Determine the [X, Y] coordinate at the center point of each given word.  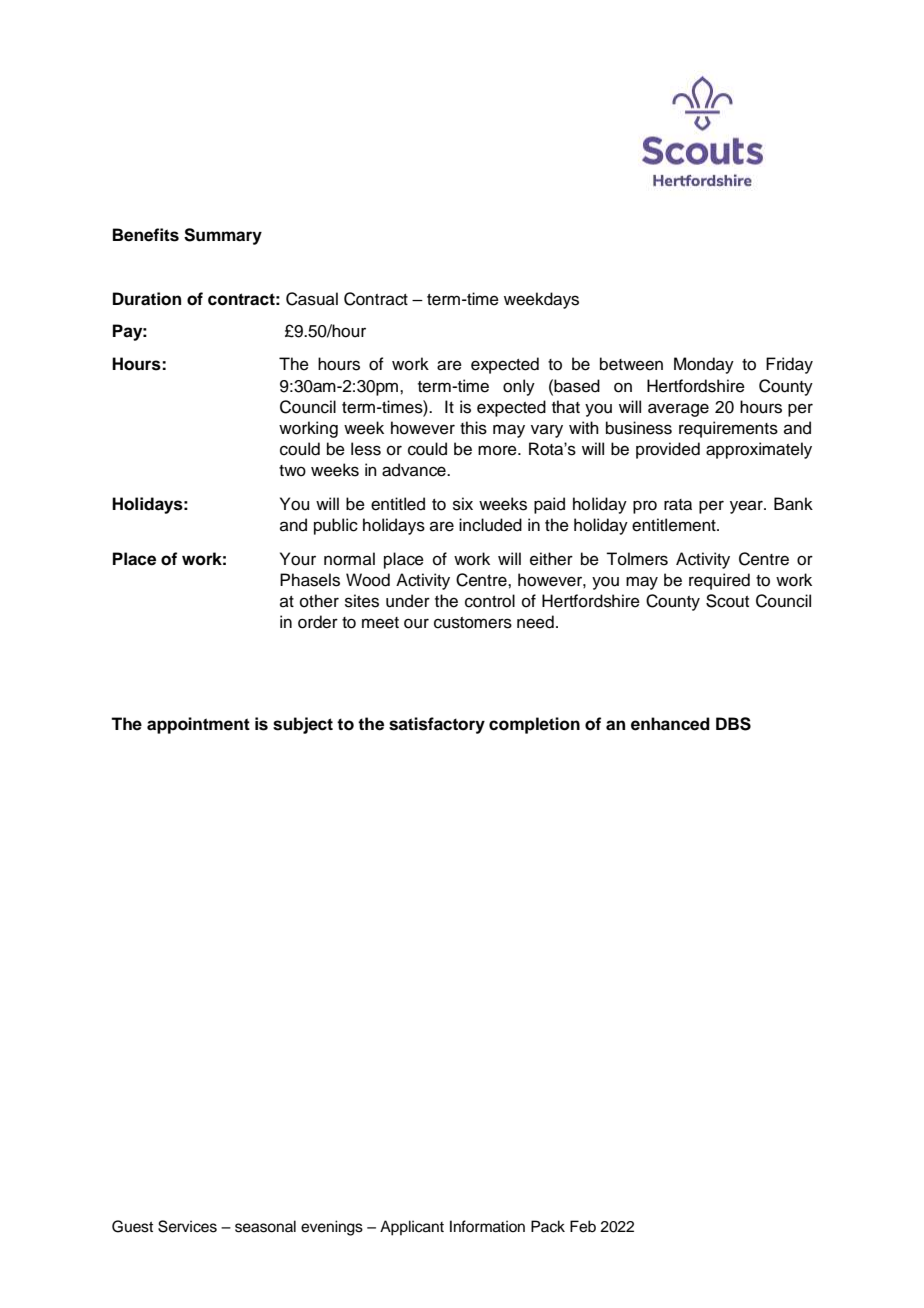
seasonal [265, 1226]
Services [187, 1226]
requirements [728, 429]
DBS [733, 724]
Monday [704, 365]
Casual [312, 299]
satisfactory [437, 725]
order [318, 622]
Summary [223, 236]
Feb [583, 1226]
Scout [727, 601]
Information [487, 1226]
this [473, 428]
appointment [198, 725]
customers [473, 623]
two [292, 471]
